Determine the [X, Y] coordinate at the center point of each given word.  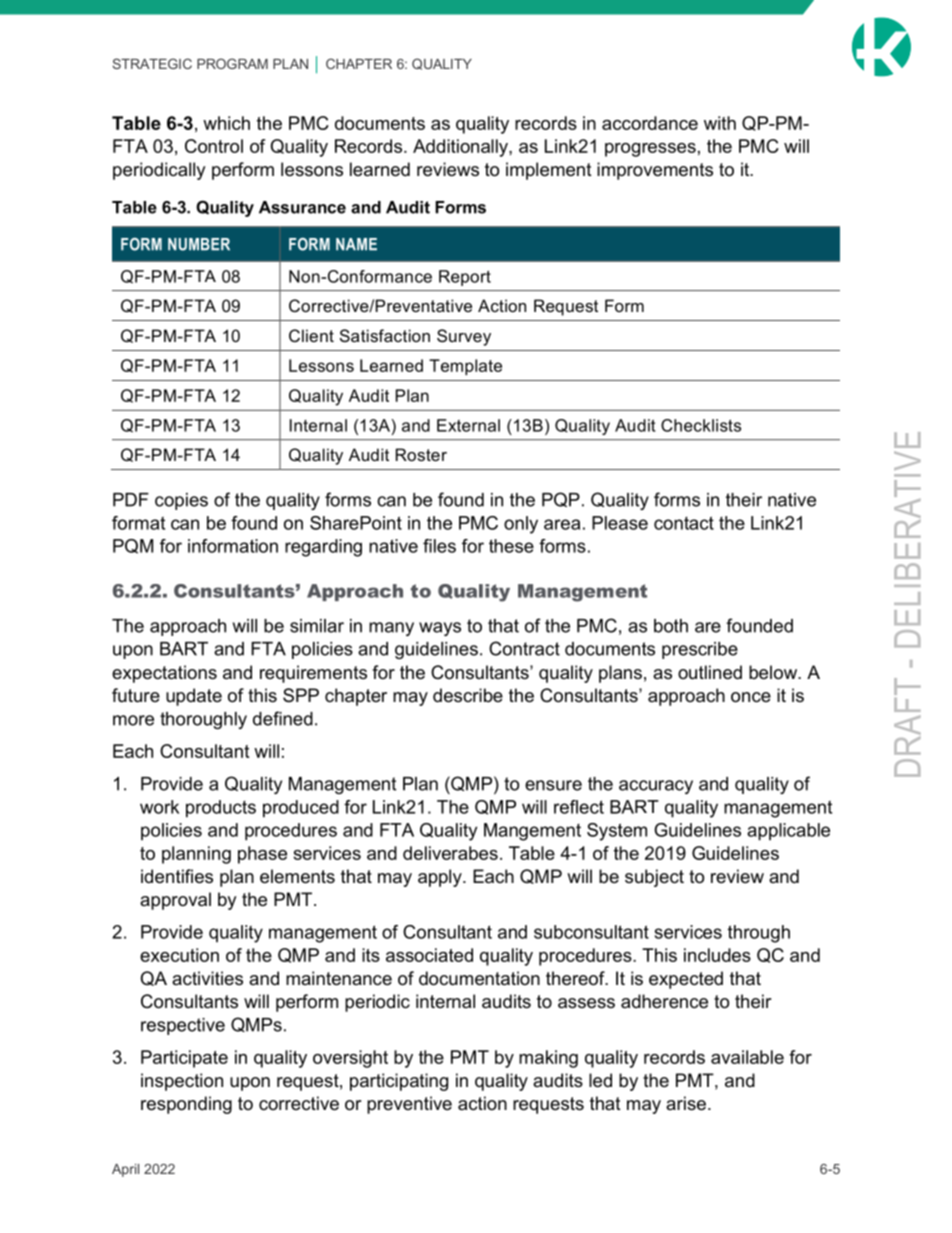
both [671, 626]
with [720, 123]
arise [686, 1103]
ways [440, 629]
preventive [409, 1105]
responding [186, 1105]
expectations [164, 674]
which [226, 123]
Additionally [461, 148]
